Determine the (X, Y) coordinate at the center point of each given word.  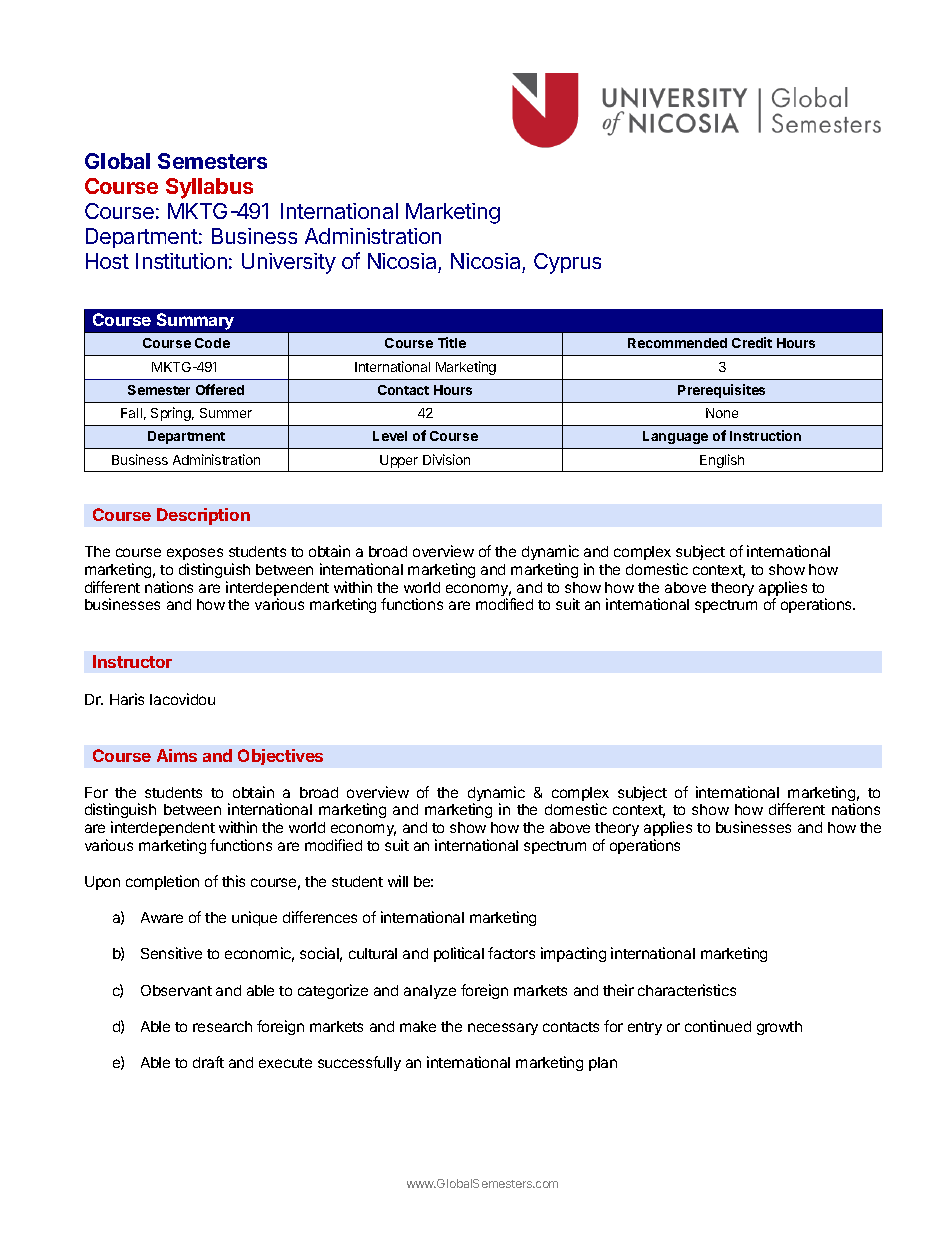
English (722, 461)
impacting (573, 954)
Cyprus (567, 263)
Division (446, 459)
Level (390, 436)
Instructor (132, 661)
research (222, 1026)
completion (162, 882)
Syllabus (209, 188)
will (398, 881)
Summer (226, 413)
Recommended (677, 343)
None (722, 413)
